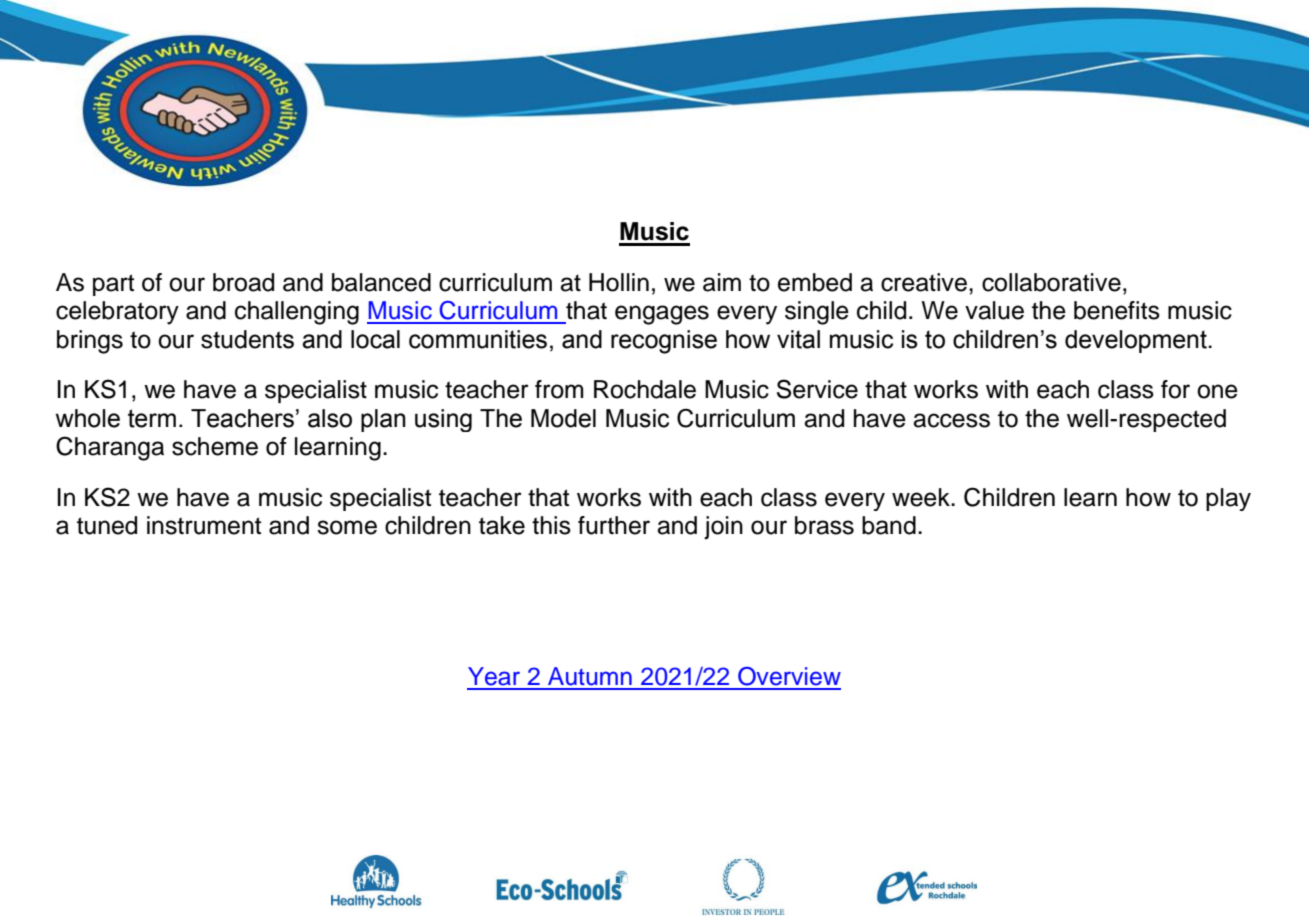 The width and height of the page is (1309, 924). What do you see at coordinates (1051, 282) in the page?
I see `collaborative` at bounding box center [1051, 282].
